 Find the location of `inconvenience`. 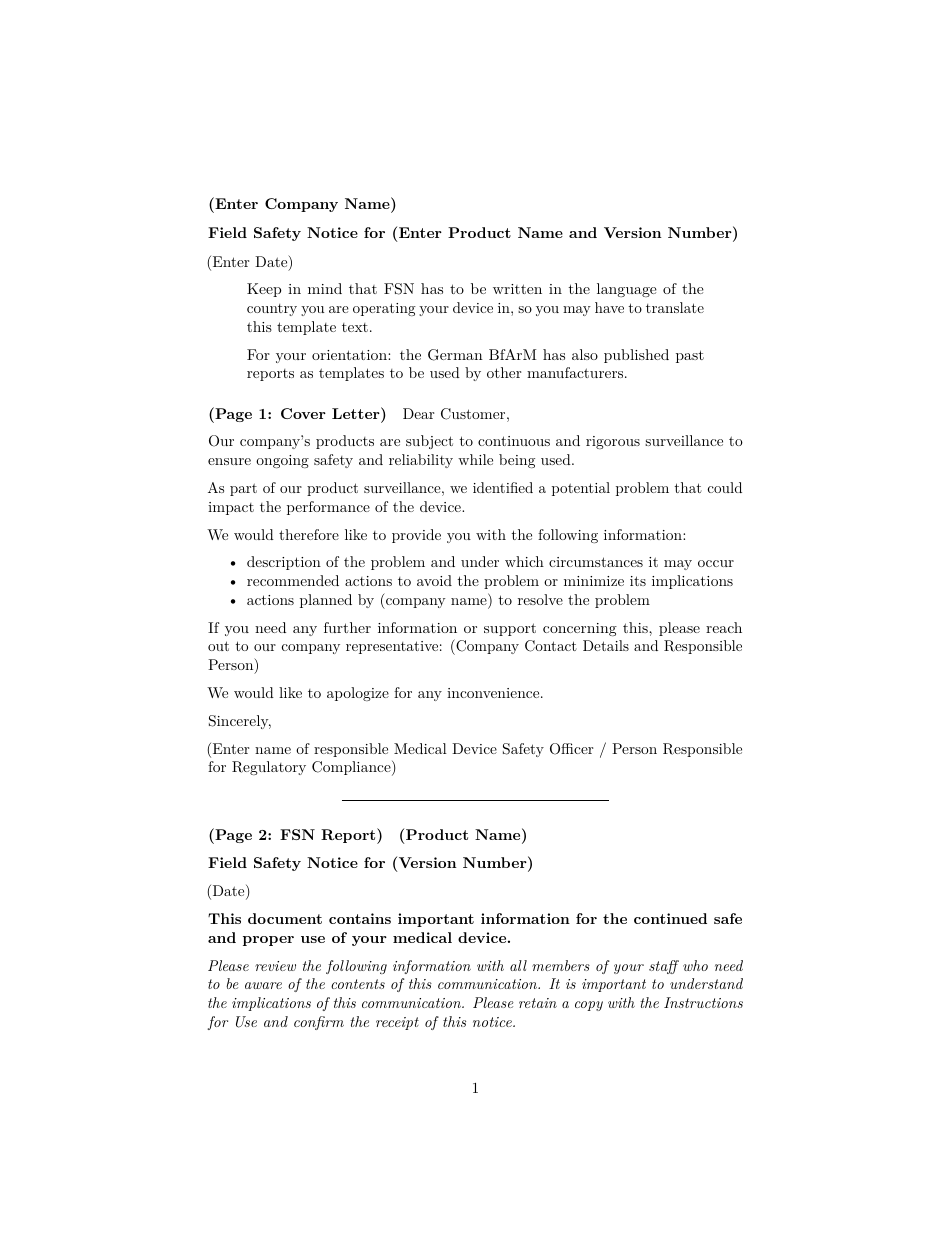

inconvenience is located at coordinates (493, 693).
